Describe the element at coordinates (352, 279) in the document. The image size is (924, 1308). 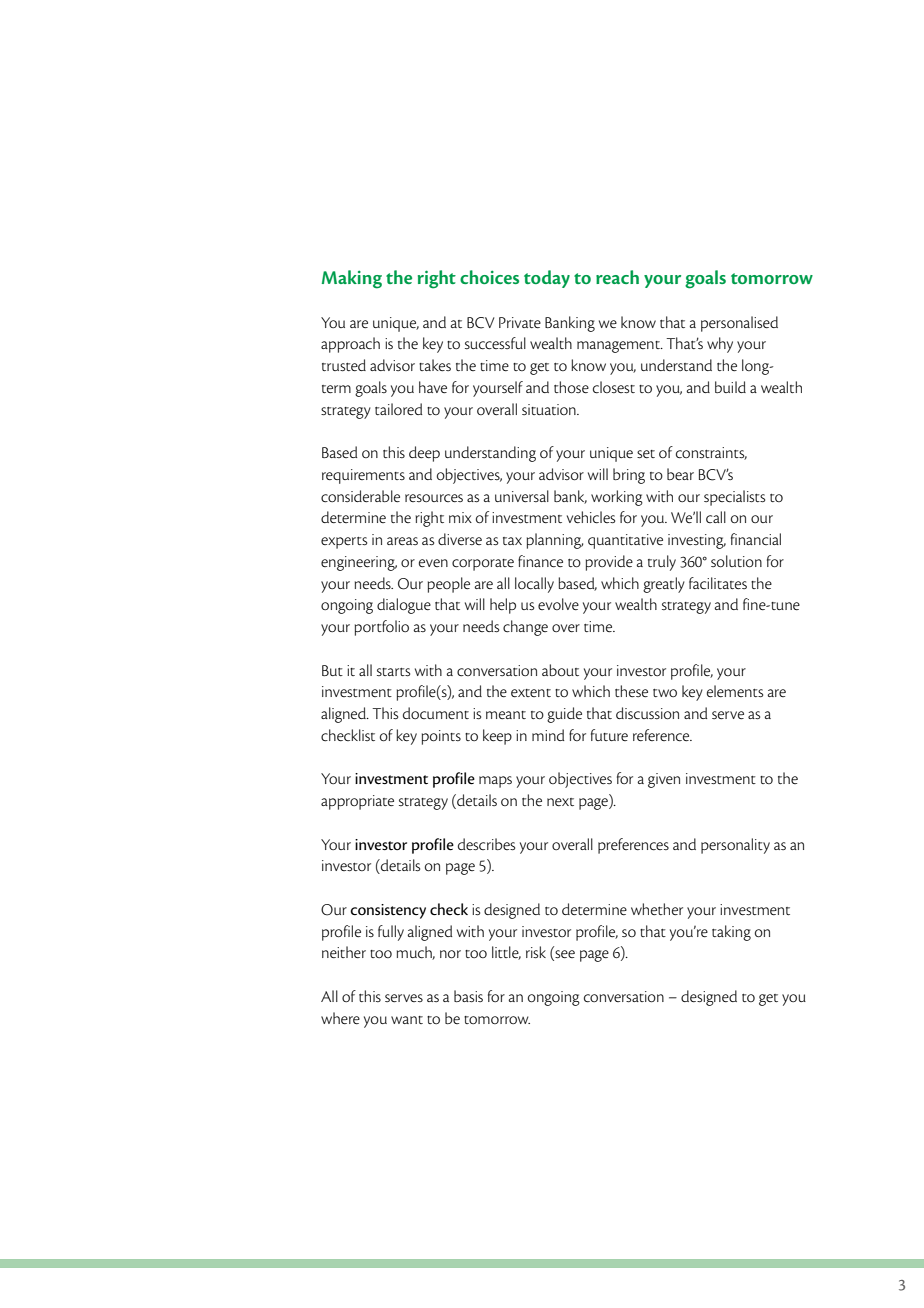
I see `Making` at that location.
